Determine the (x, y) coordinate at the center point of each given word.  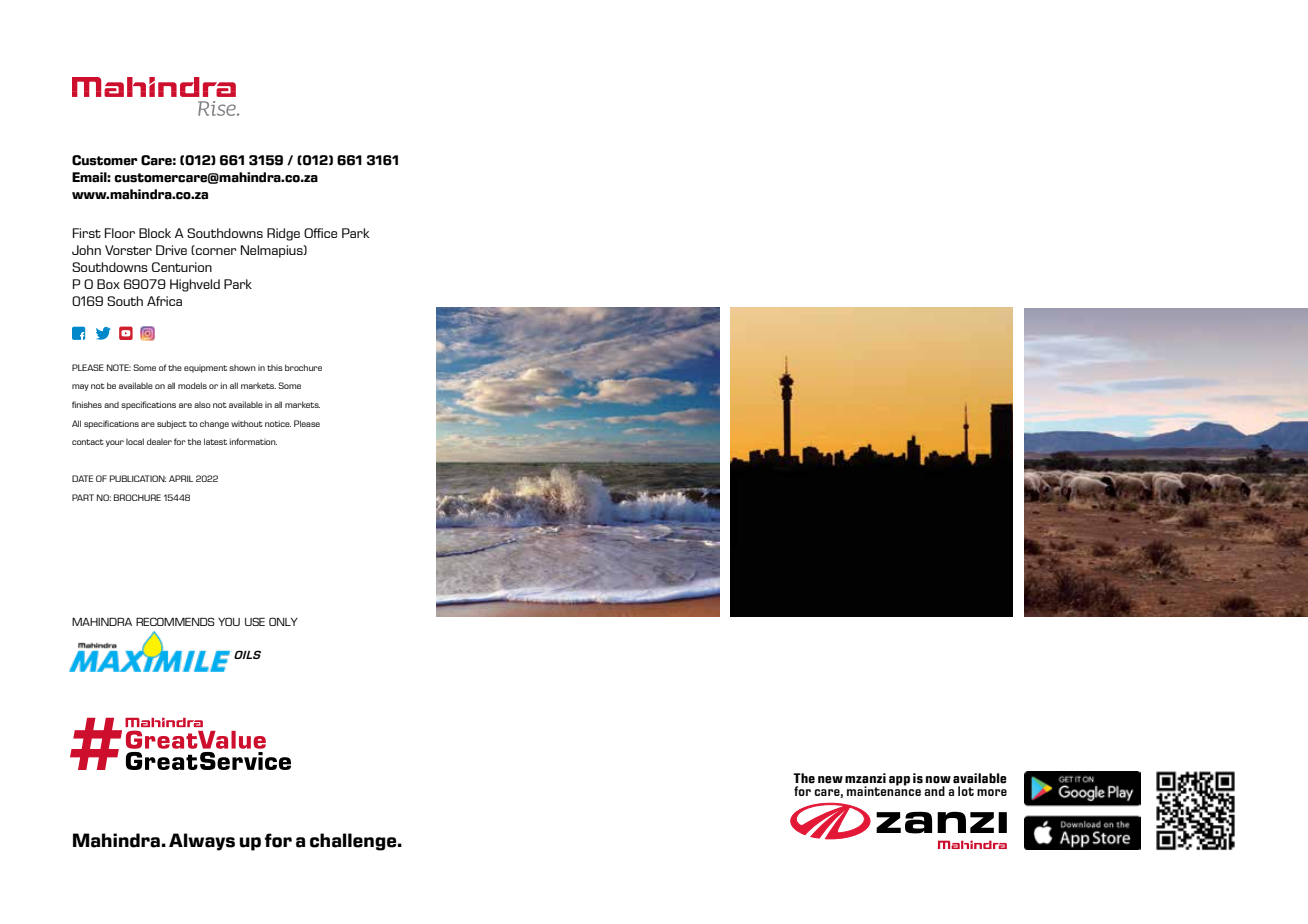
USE (255, 621)
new (830, 780)
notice (278, 423)
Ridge (283, 234)
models (192, 385)
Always (202, 842)
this (275, 368)
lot (966, 791)
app (899, 781)
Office (320, 233)
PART (83, 497)
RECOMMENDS (175, 621)
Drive (171, 250)
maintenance (884, 790)
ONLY (283, 621)
